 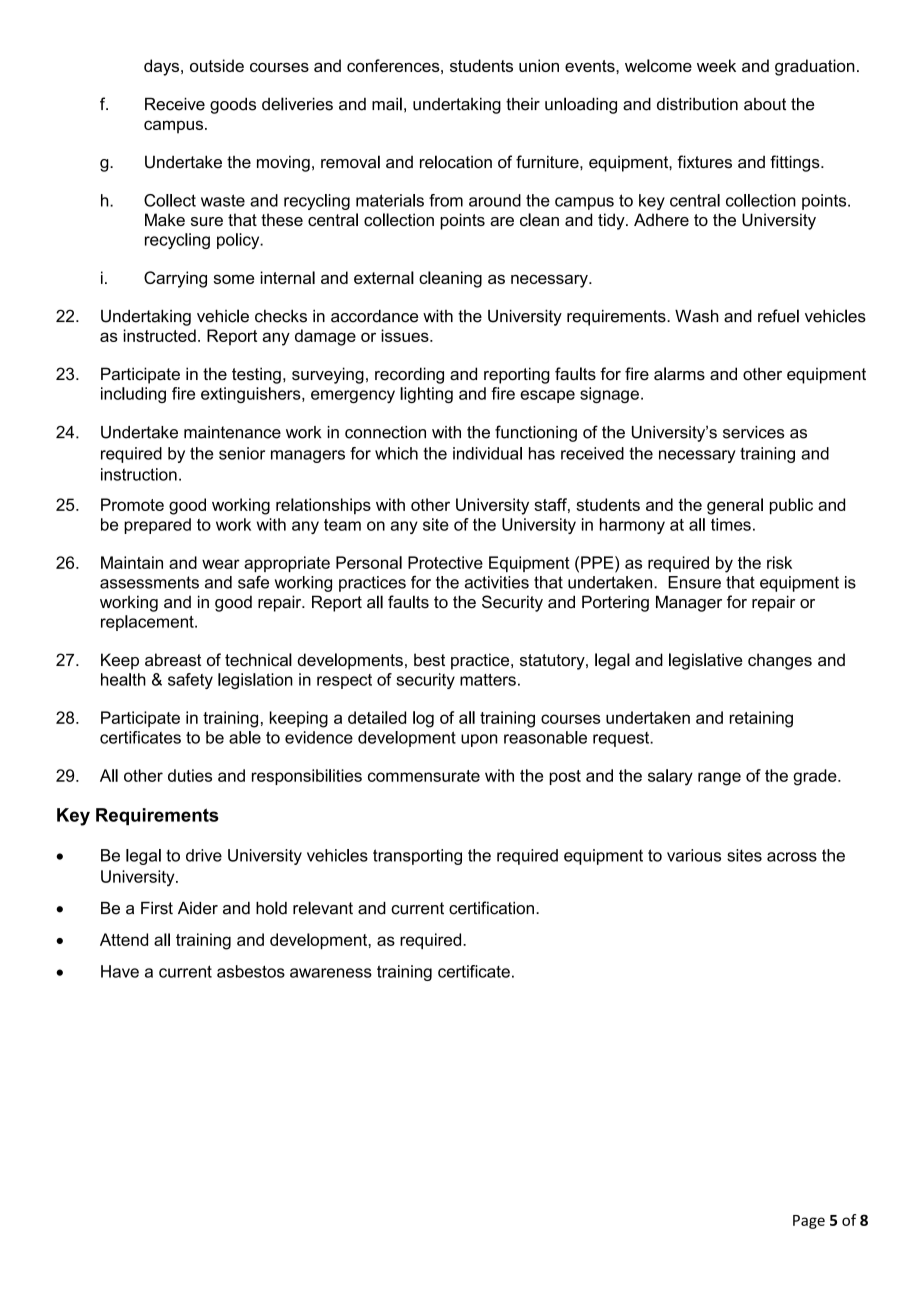 I want to click on awareness, so click(x=331, y=973).
